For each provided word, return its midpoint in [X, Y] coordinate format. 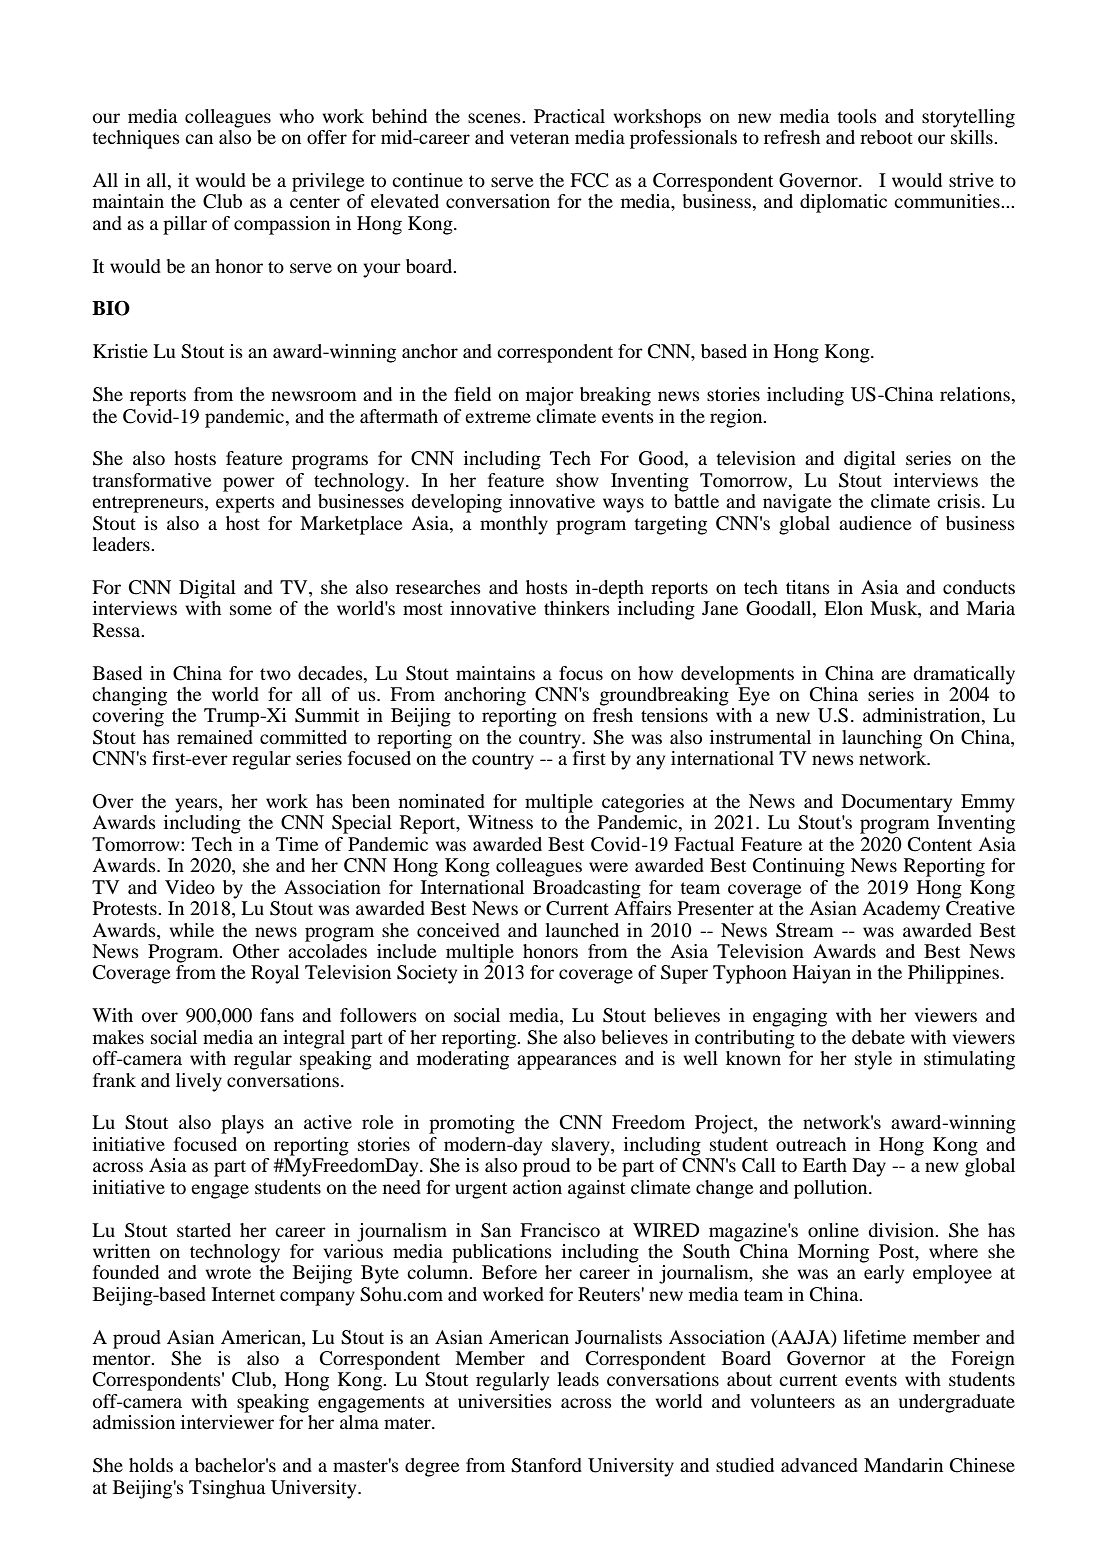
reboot [886, 137]
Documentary [897, 803]
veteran [539, 138]
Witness [500, 822]
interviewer [227, 1422]
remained [215, 737]
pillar [185, 225]
